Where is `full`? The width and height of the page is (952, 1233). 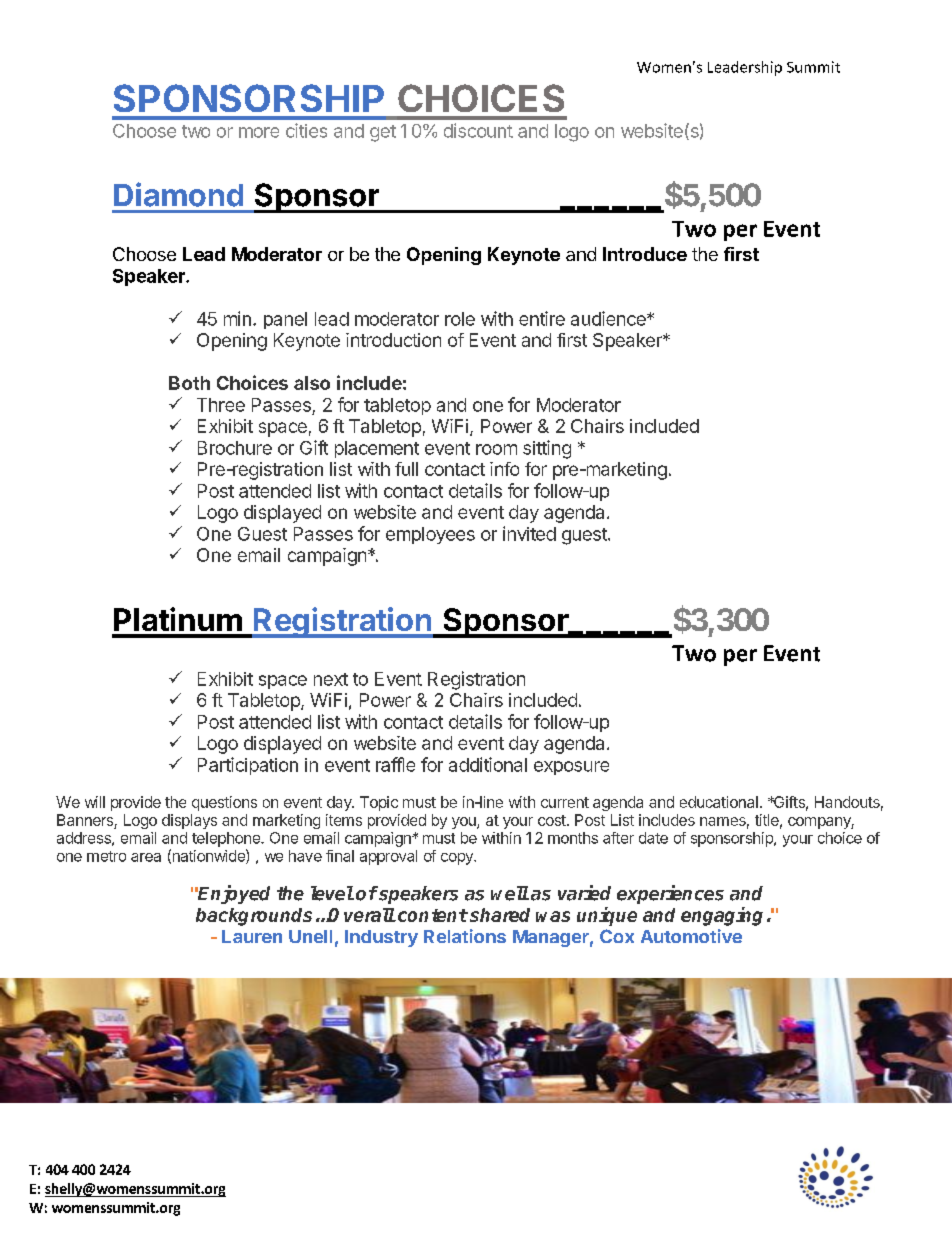 full is located at coordinates (406, 469).
